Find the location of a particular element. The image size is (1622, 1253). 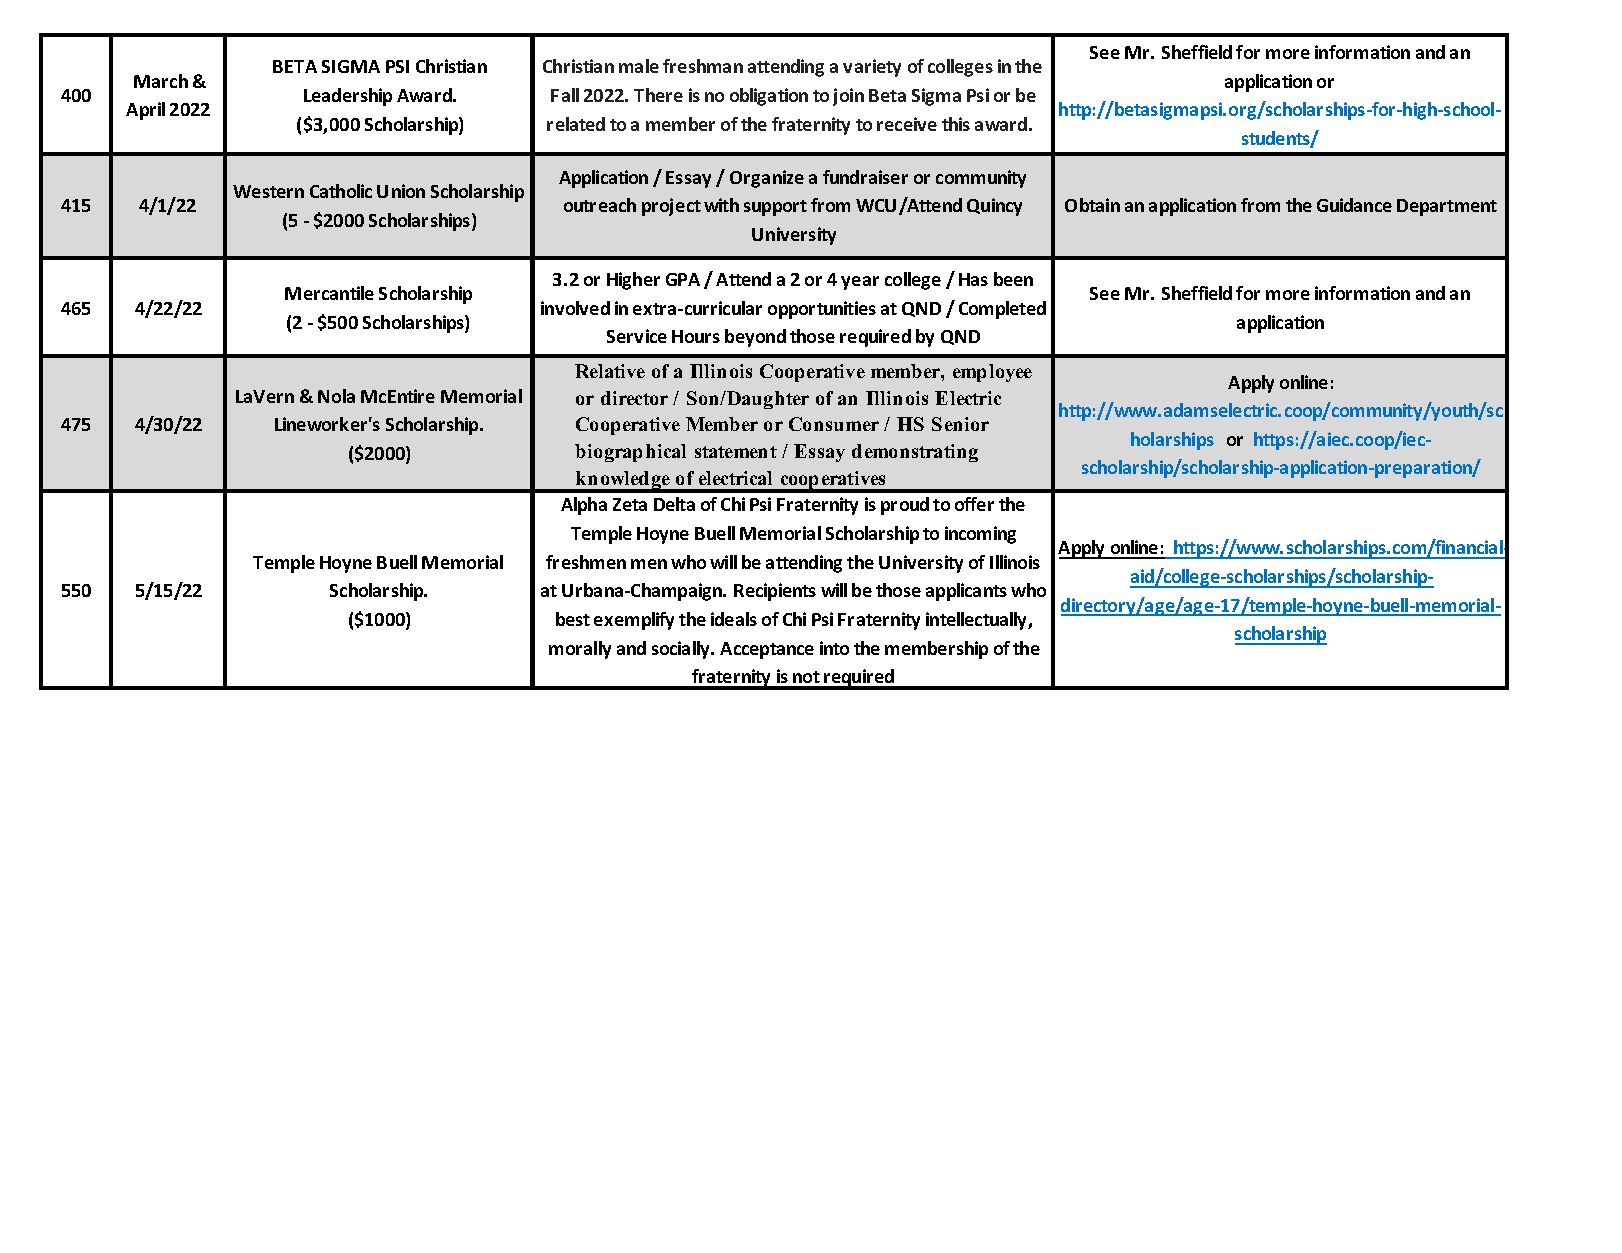

offer is located at coordinates (974, 504).
